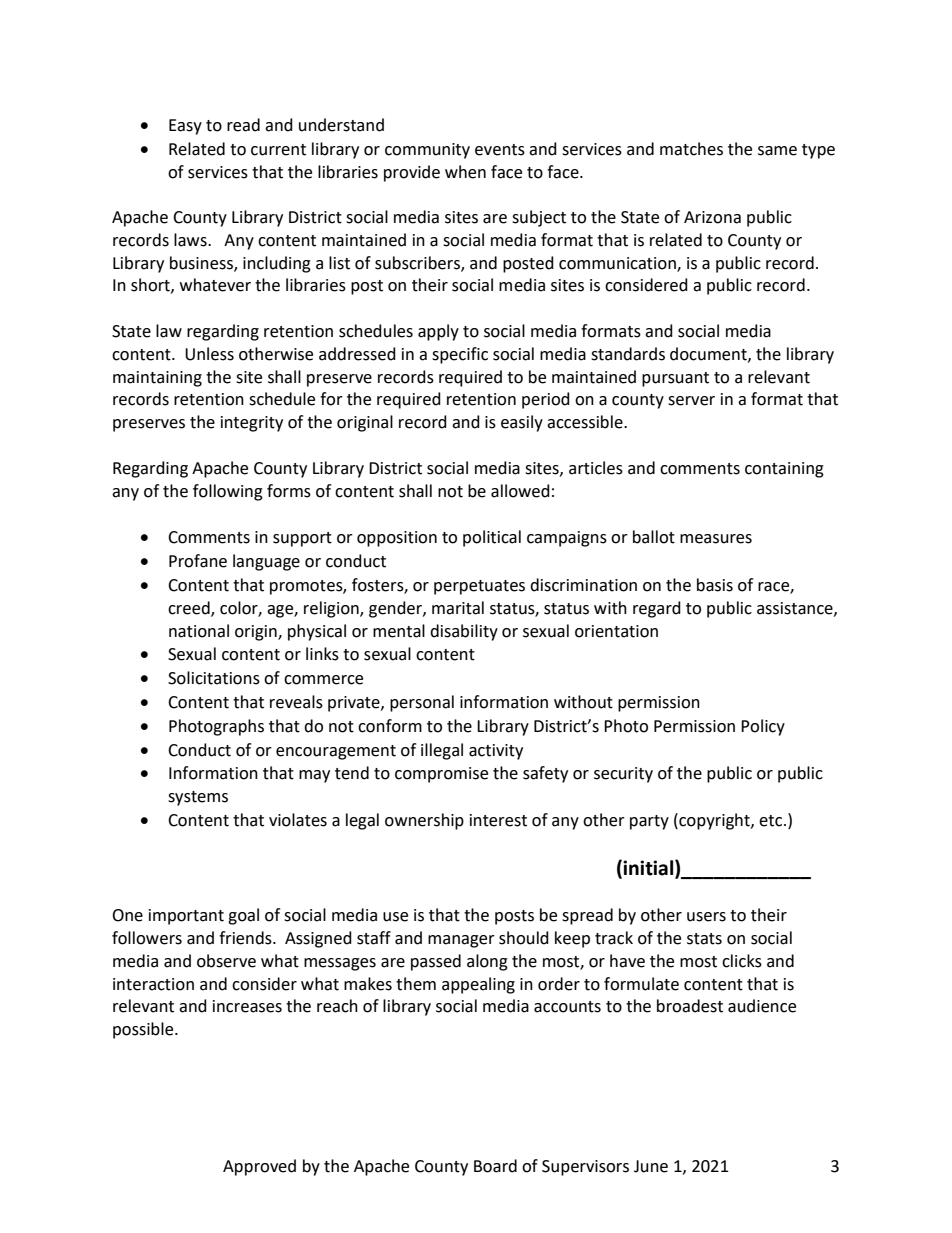 The height and width of the screenshot is (1233, 952). Describe the element at coordinates (706, 917) in the screenshot. I see `users` at that location.
